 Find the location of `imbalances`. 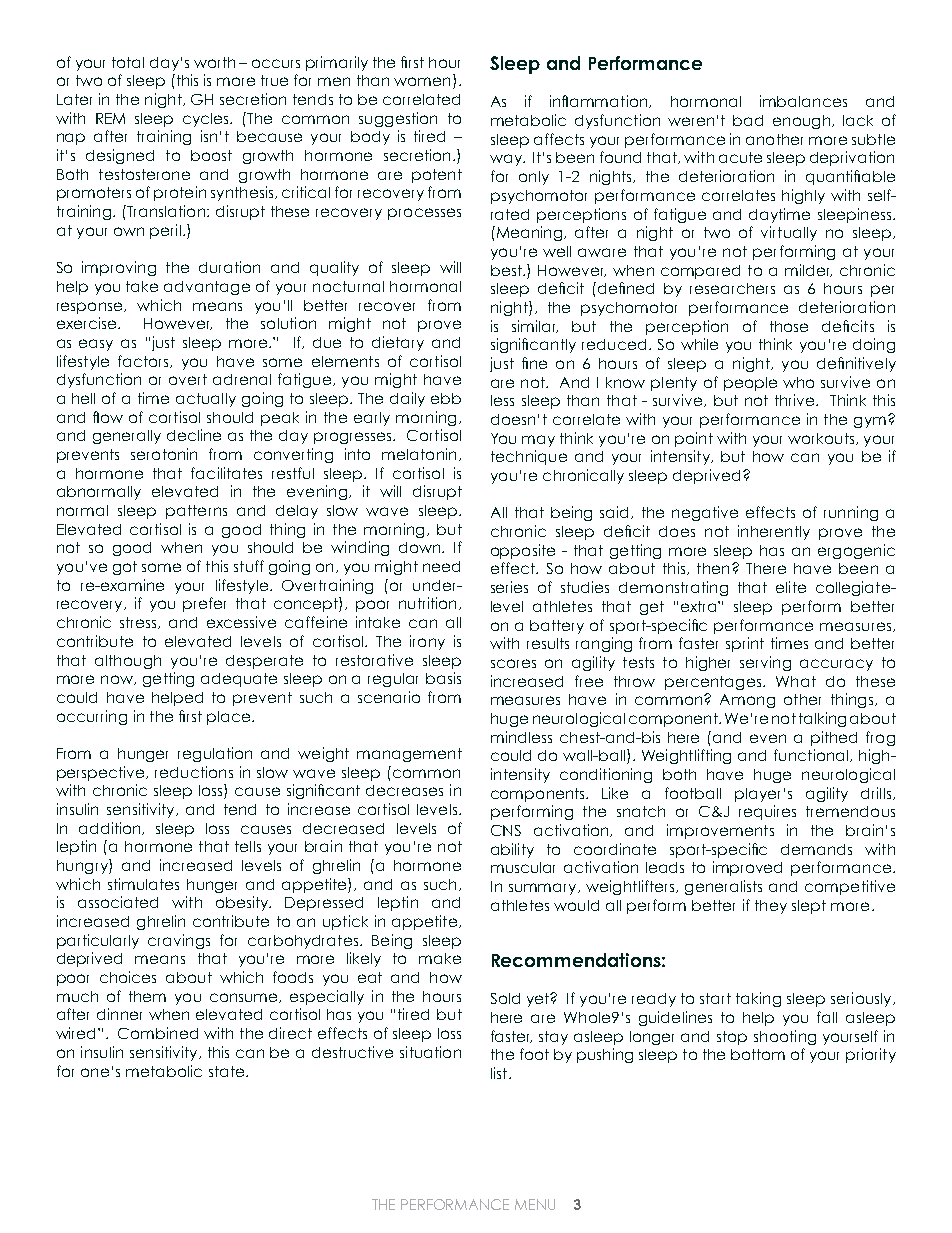

imbalances is located at coordinates (803, 101).
